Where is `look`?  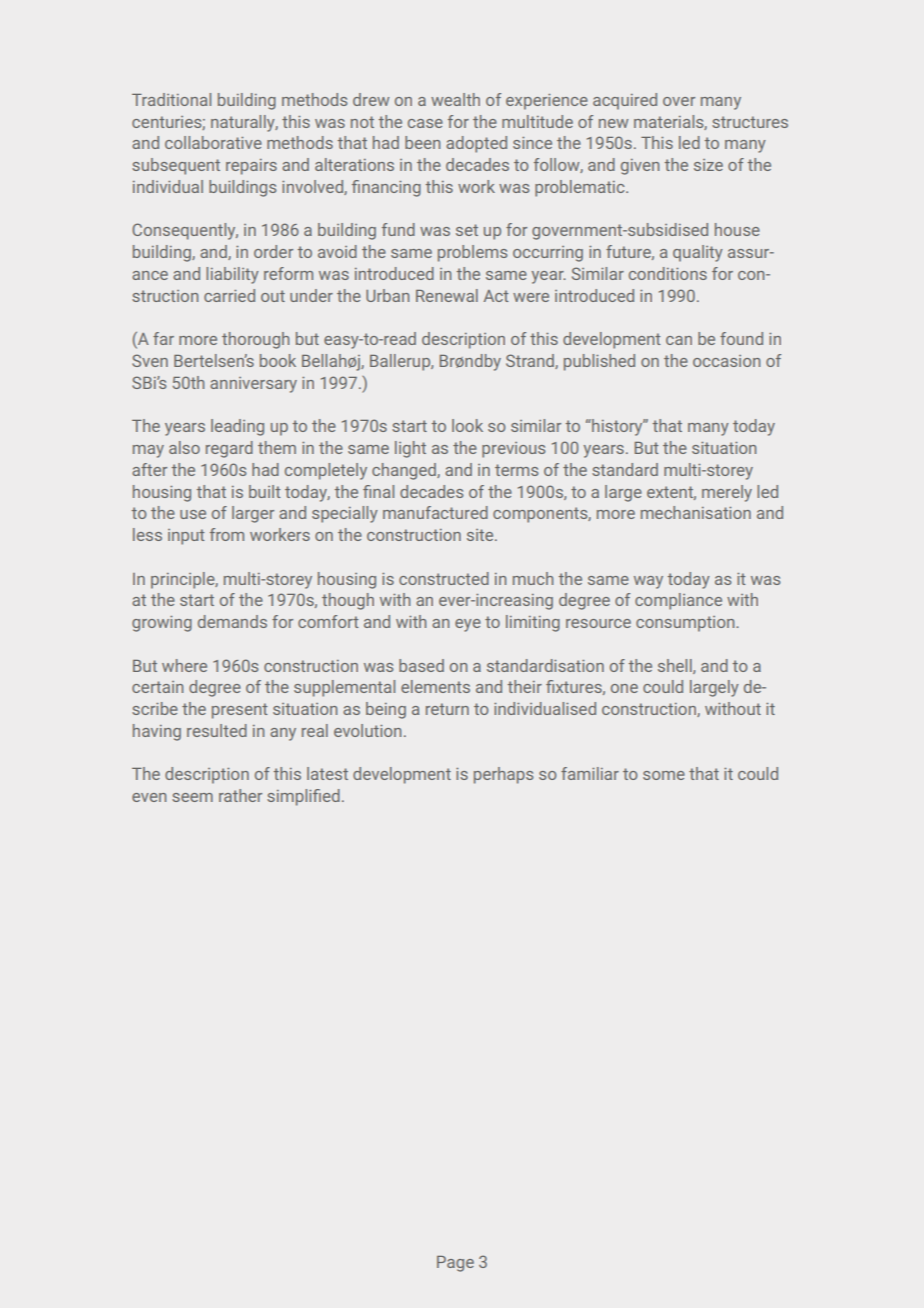 look is located at coordinates (467, 425).
